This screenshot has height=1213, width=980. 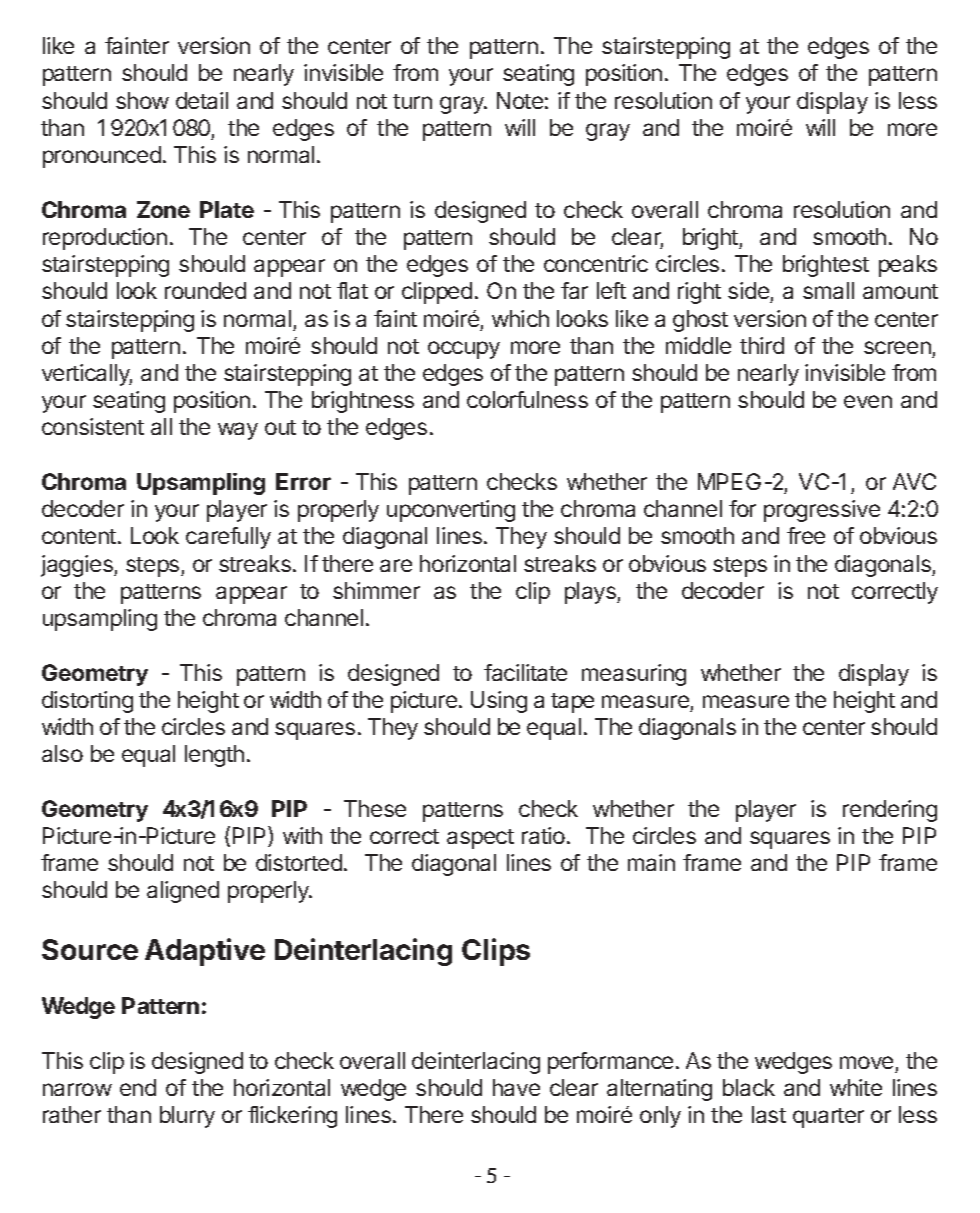 What do you see at coordinates (634, 675) in the screenshot?
I see `measuring` at bounding box center [634, 675].
